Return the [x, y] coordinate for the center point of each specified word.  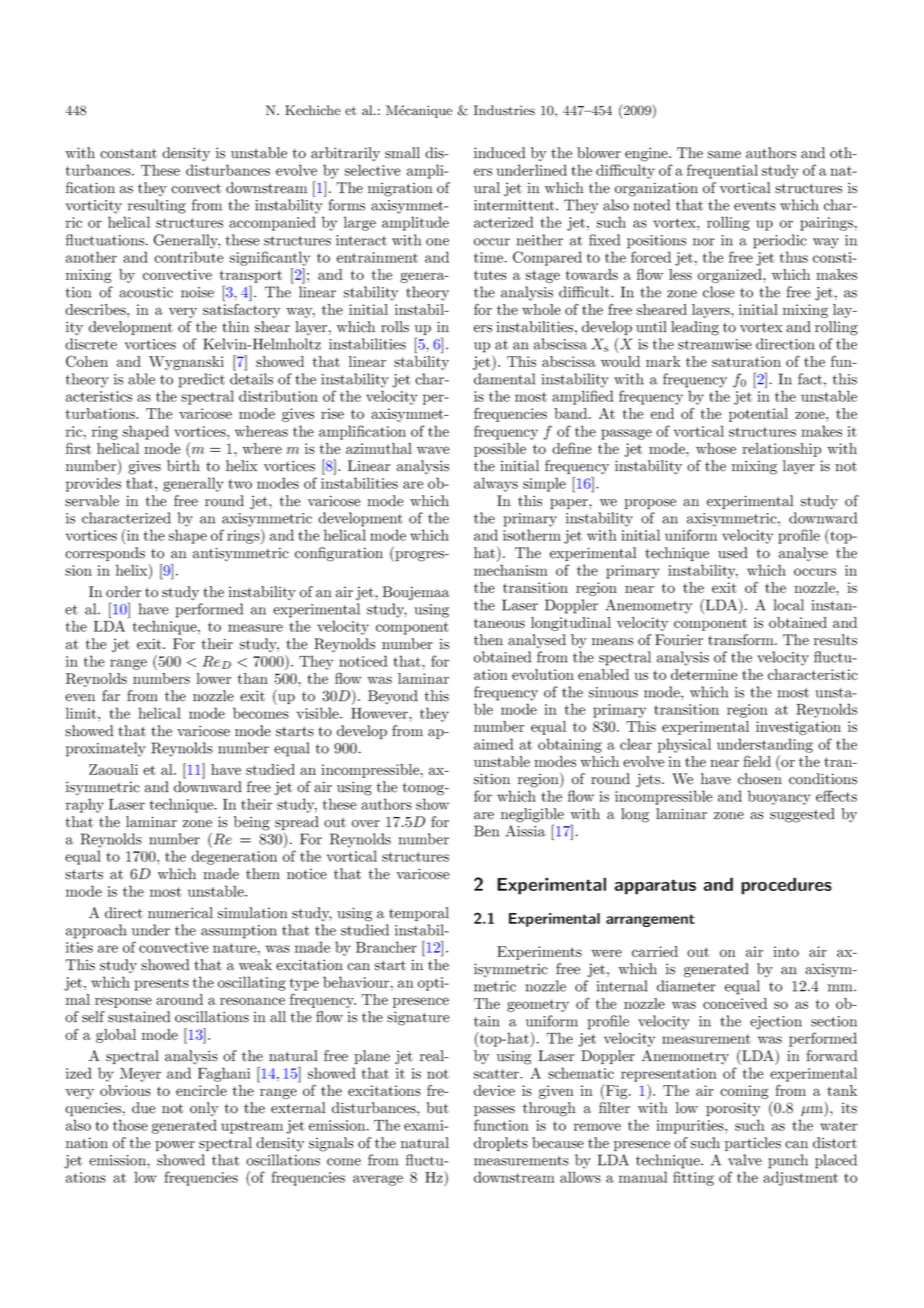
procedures [786, 886]
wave [433, 450]
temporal [419, 914]
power [175, 1146]
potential [758, 415]
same [724, 155]
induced [499, 153]
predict [202, 380]
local [789, 605]
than [253, 678]
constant [128, 154]
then [488, 640]
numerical [180, 913]
